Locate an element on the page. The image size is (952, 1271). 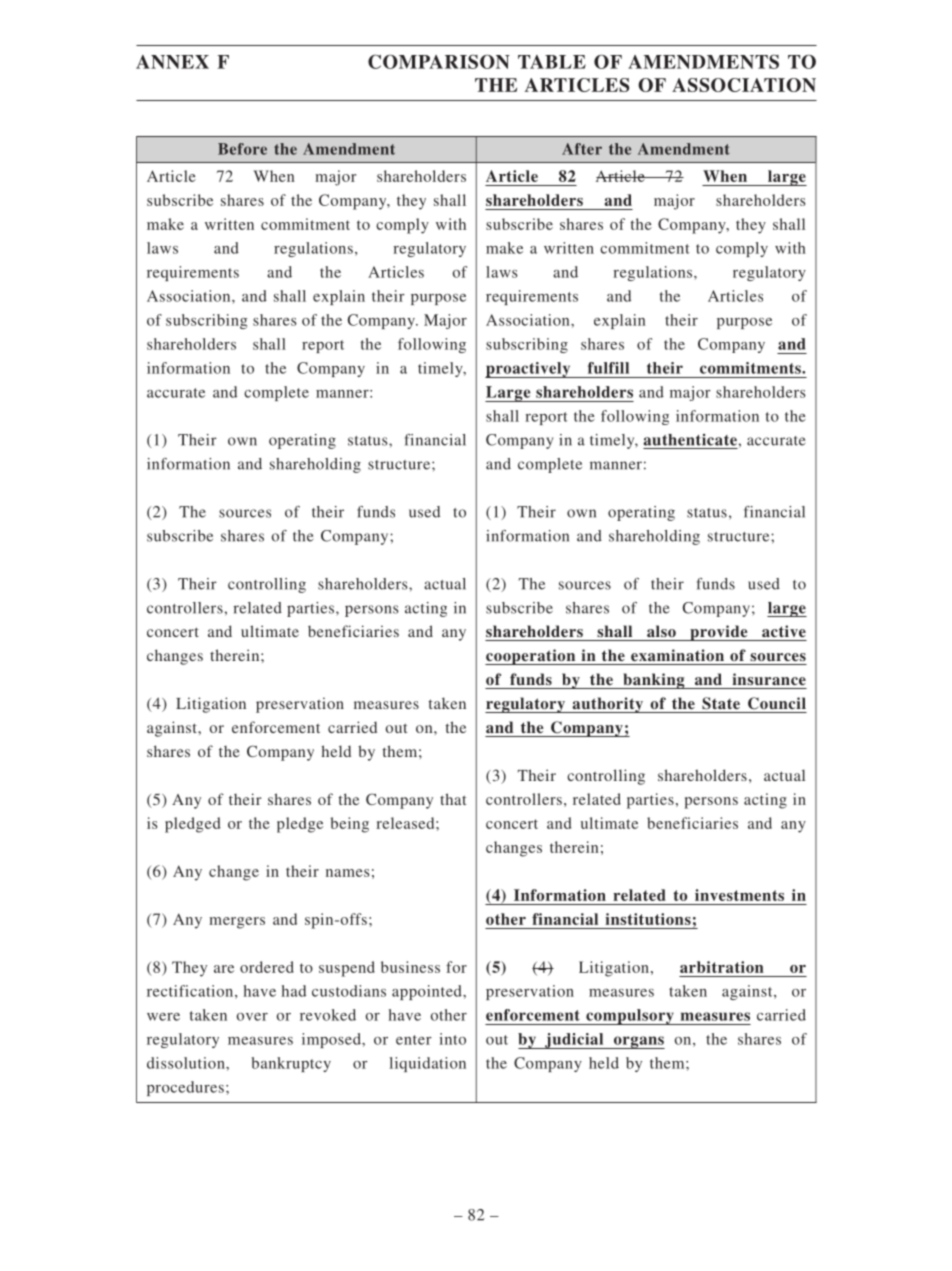
dissolution is located at coordinates (187, 1063).
